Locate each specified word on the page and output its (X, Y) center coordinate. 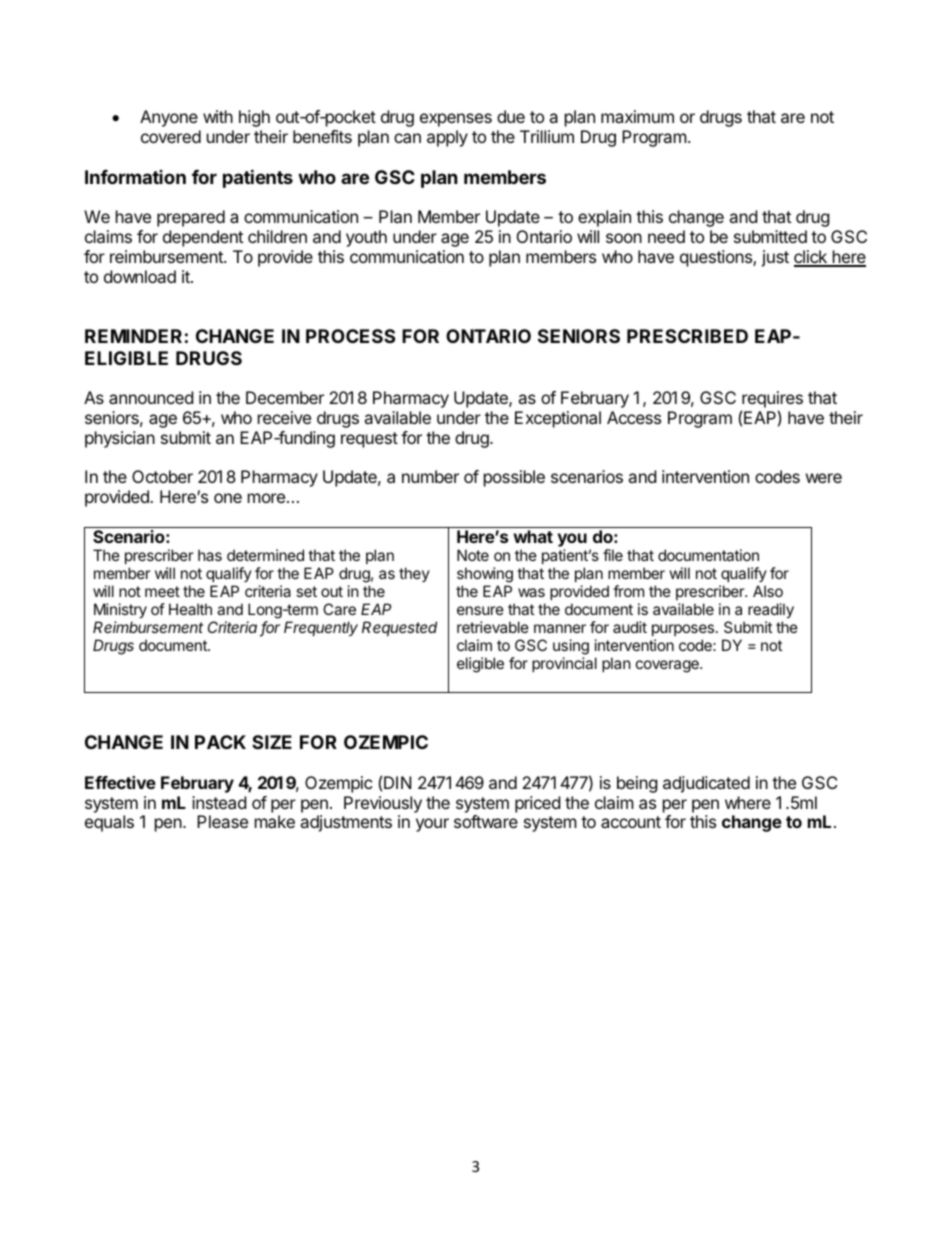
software (486, 821)
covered (171, 136)
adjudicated (706, 784)
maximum (637, 116)
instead (219, 802)
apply (447, 138)
